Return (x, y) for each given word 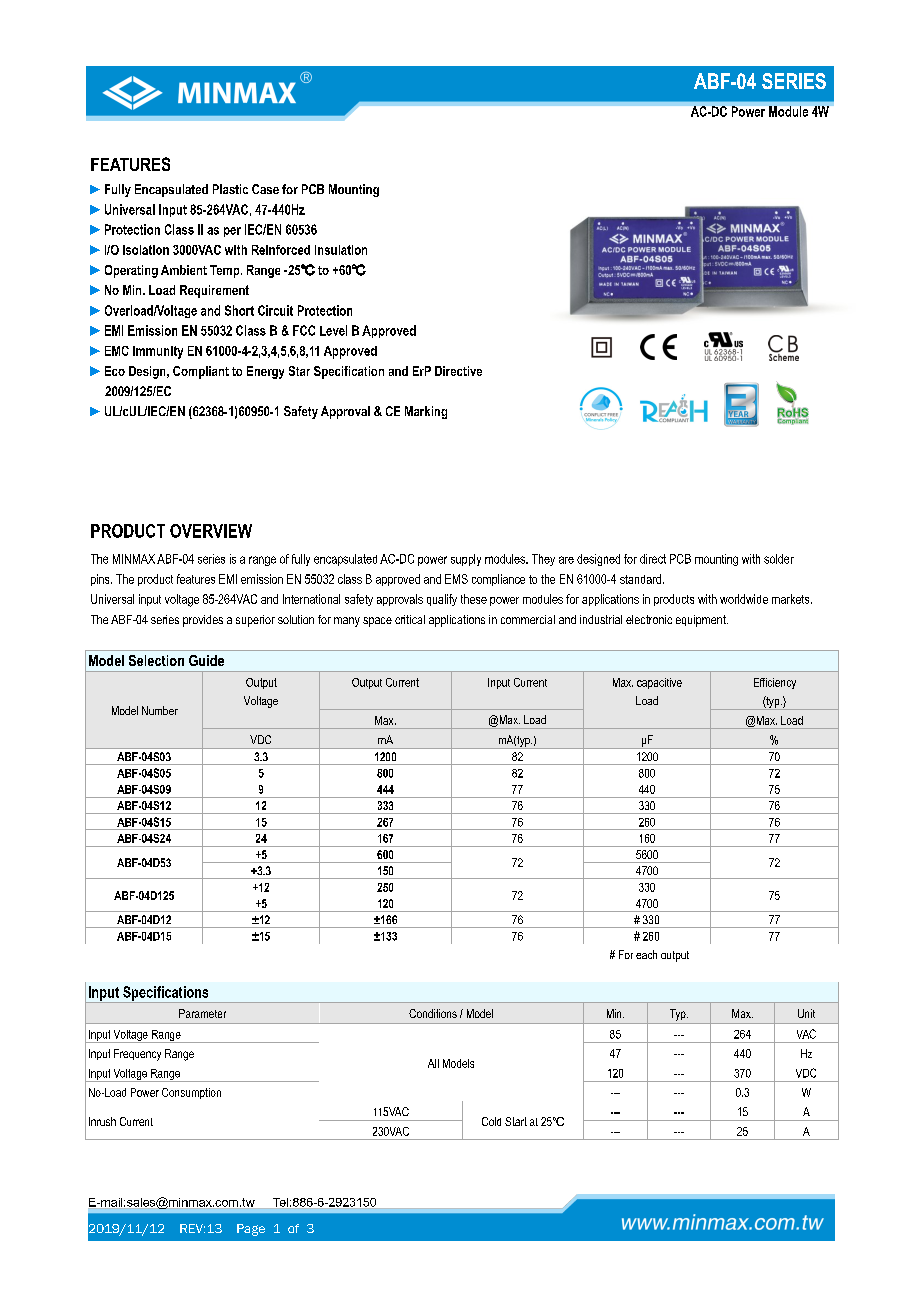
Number (160, 710)
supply (466, 560)
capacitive (659, 683)
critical (410, 619)
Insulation (341, 250)
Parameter (202, 1013)
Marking (426, 412)
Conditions (433, 1013)
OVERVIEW (211, 531)
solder (779, 559)
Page (251, 1230)
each (646, 954)
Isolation (146, 250)
